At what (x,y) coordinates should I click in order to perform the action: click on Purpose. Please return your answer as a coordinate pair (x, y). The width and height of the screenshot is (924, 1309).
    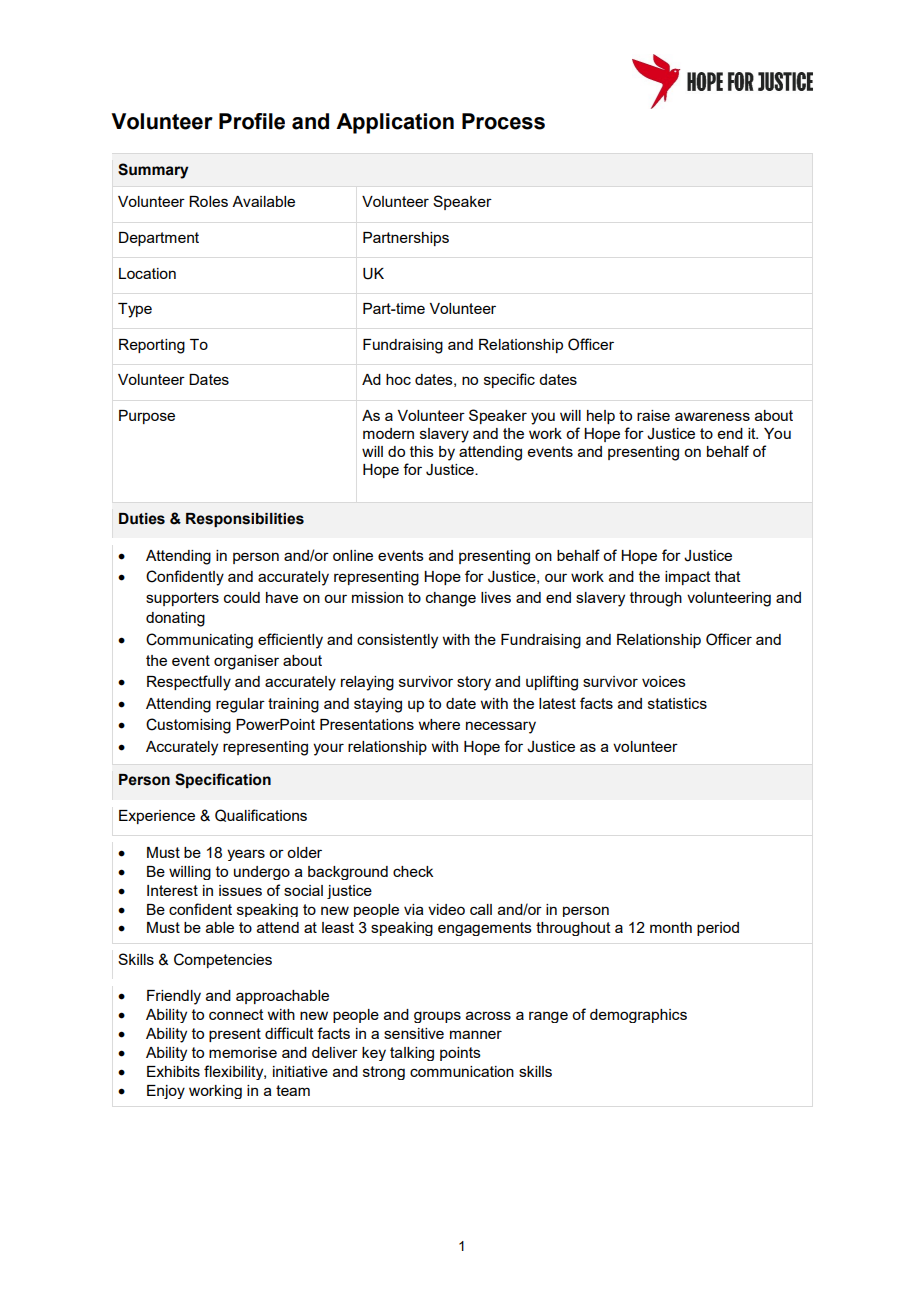
    Looking at the image, I should click on (147, 417).
